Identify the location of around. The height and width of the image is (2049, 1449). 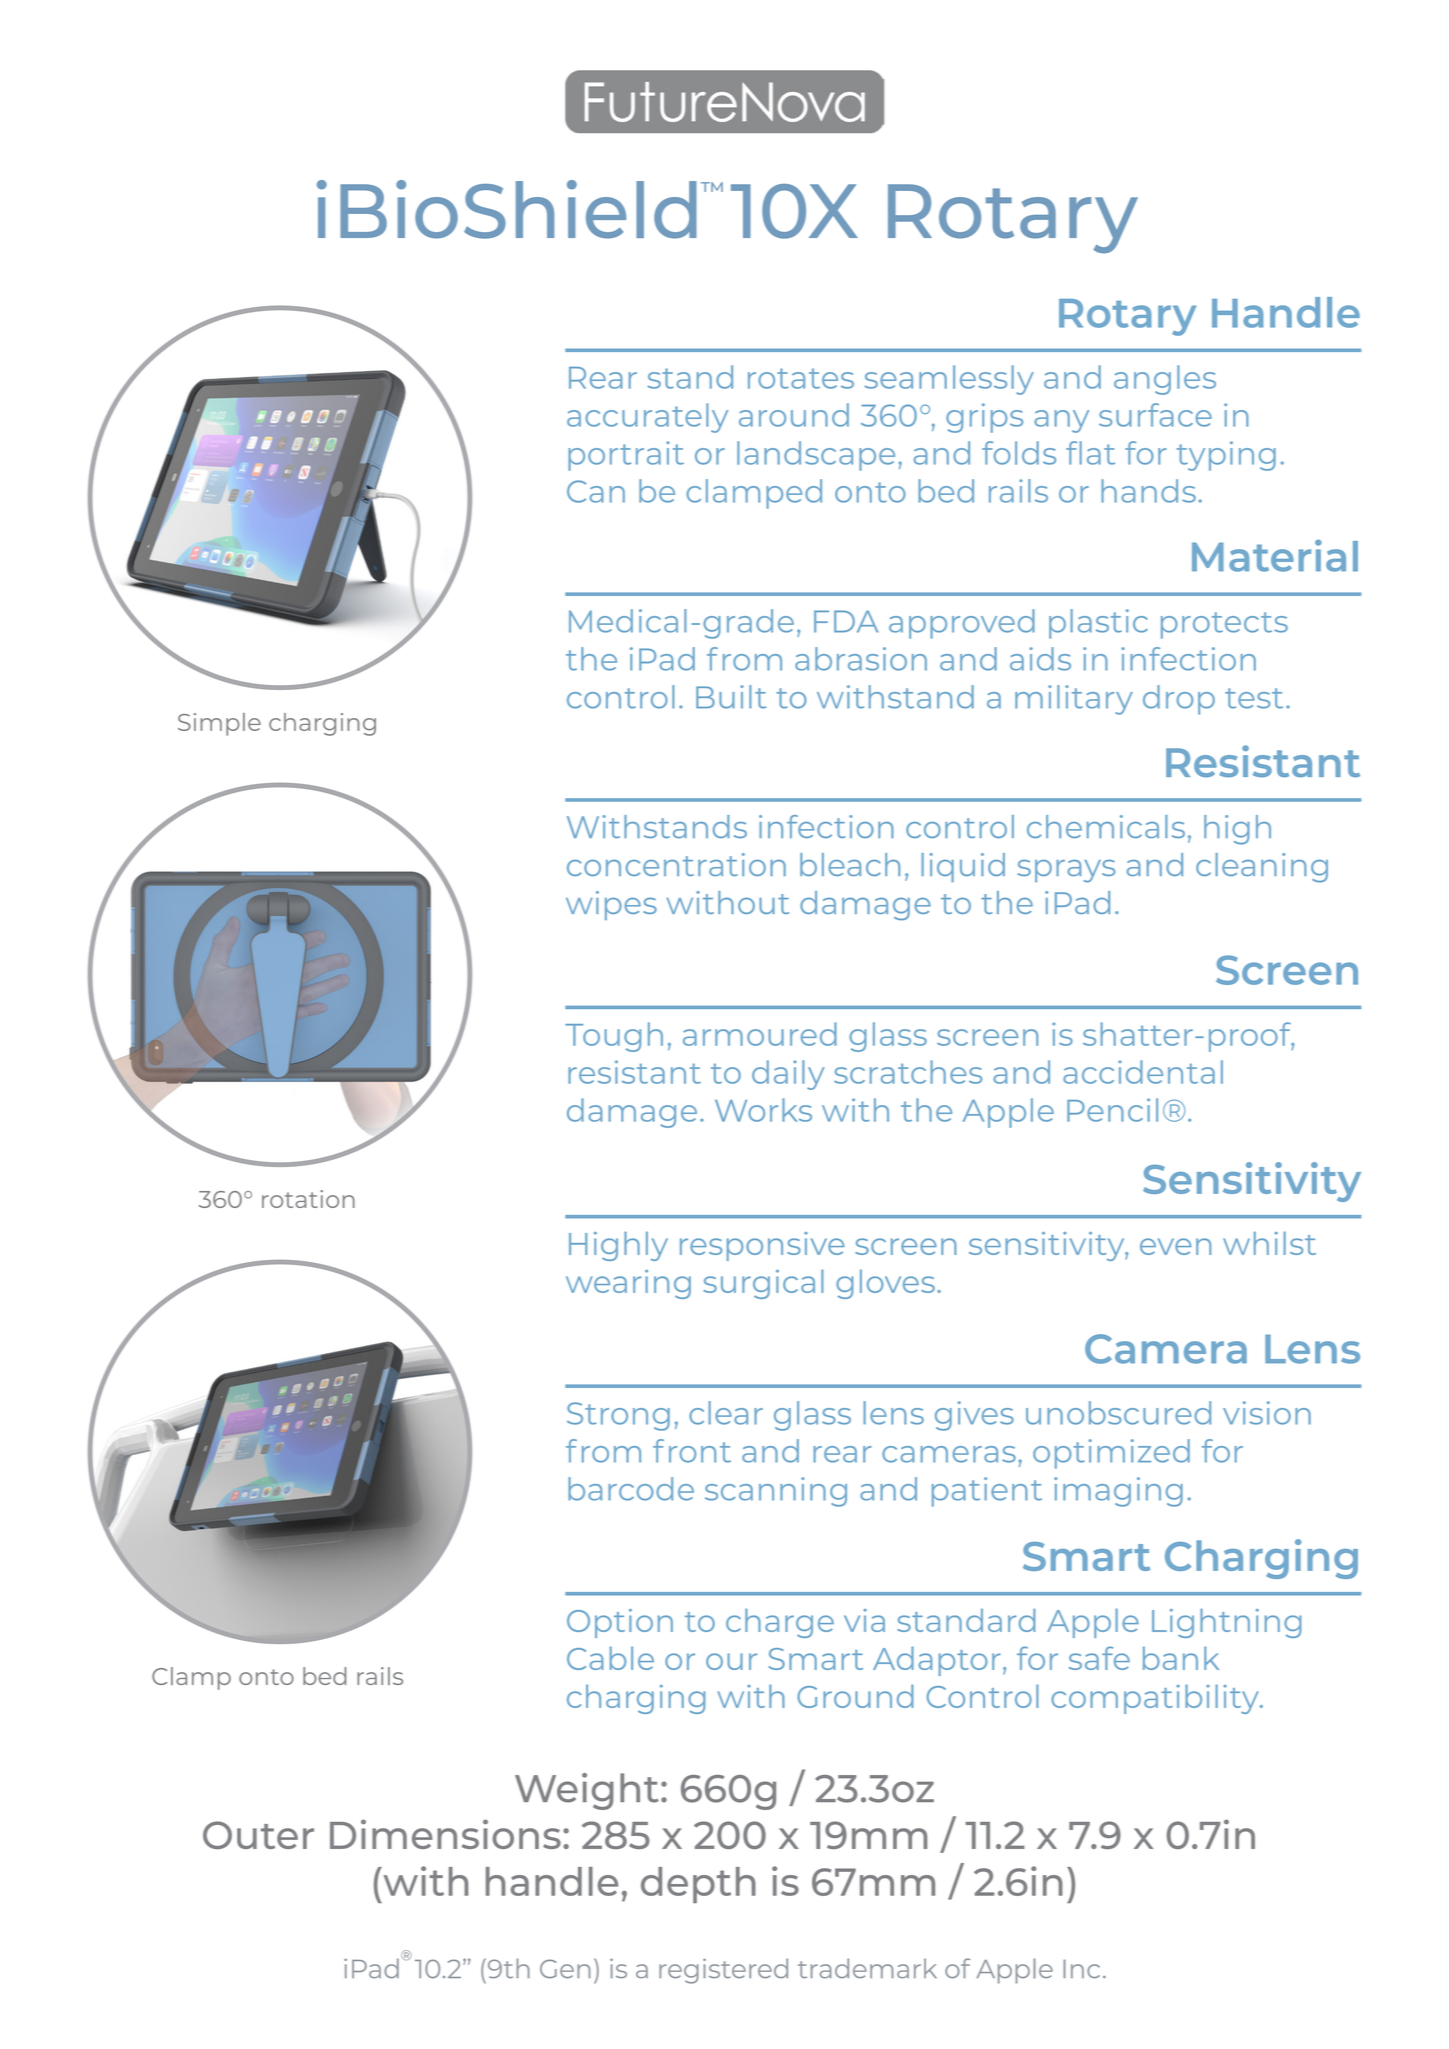
(794, 415).
